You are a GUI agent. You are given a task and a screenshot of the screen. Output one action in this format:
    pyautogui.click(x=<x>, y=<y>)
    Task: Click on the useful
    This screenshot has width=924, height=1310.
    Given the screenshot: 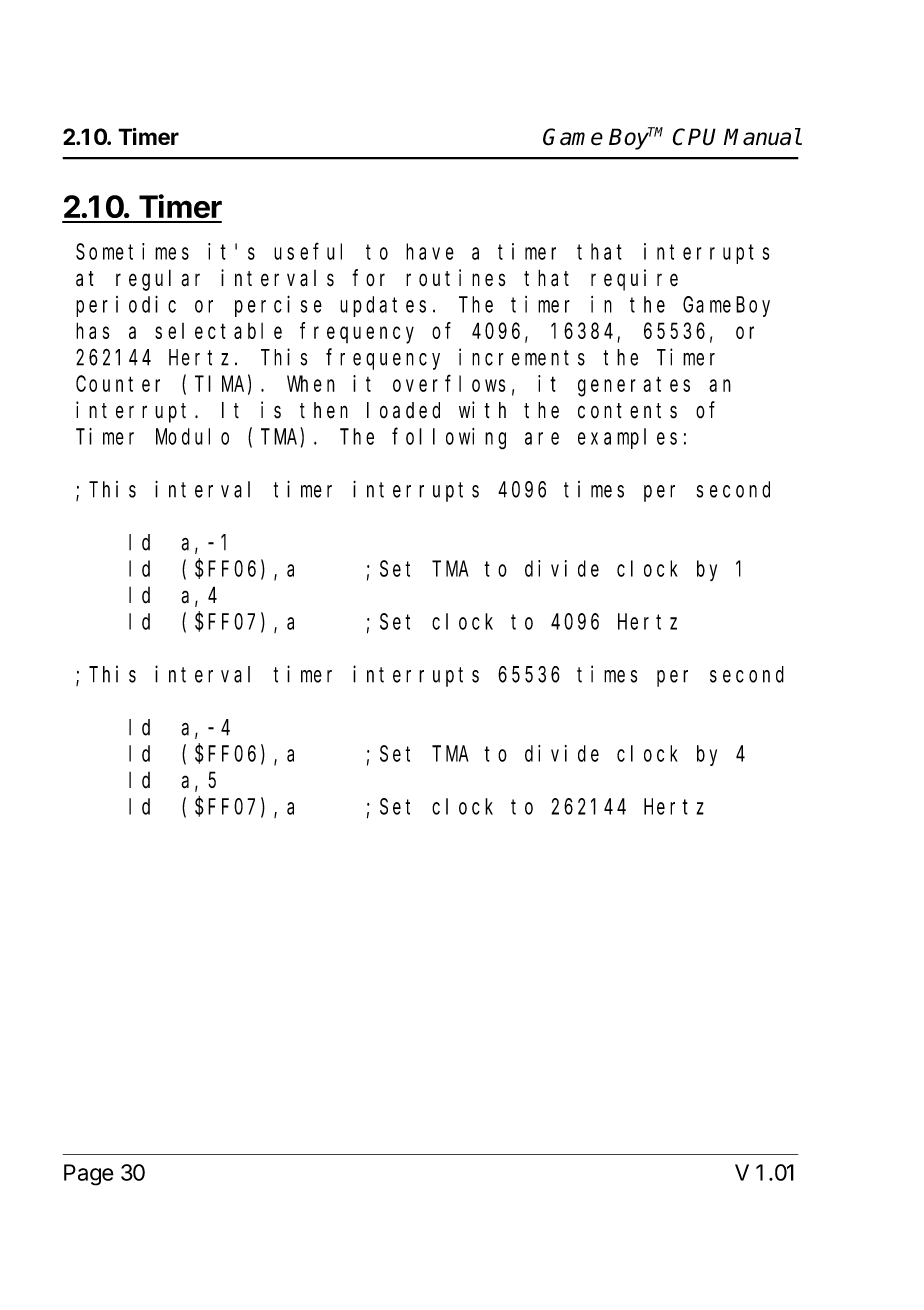 What is the action you would take?
    pyautogui.click(x=308, y=251)
